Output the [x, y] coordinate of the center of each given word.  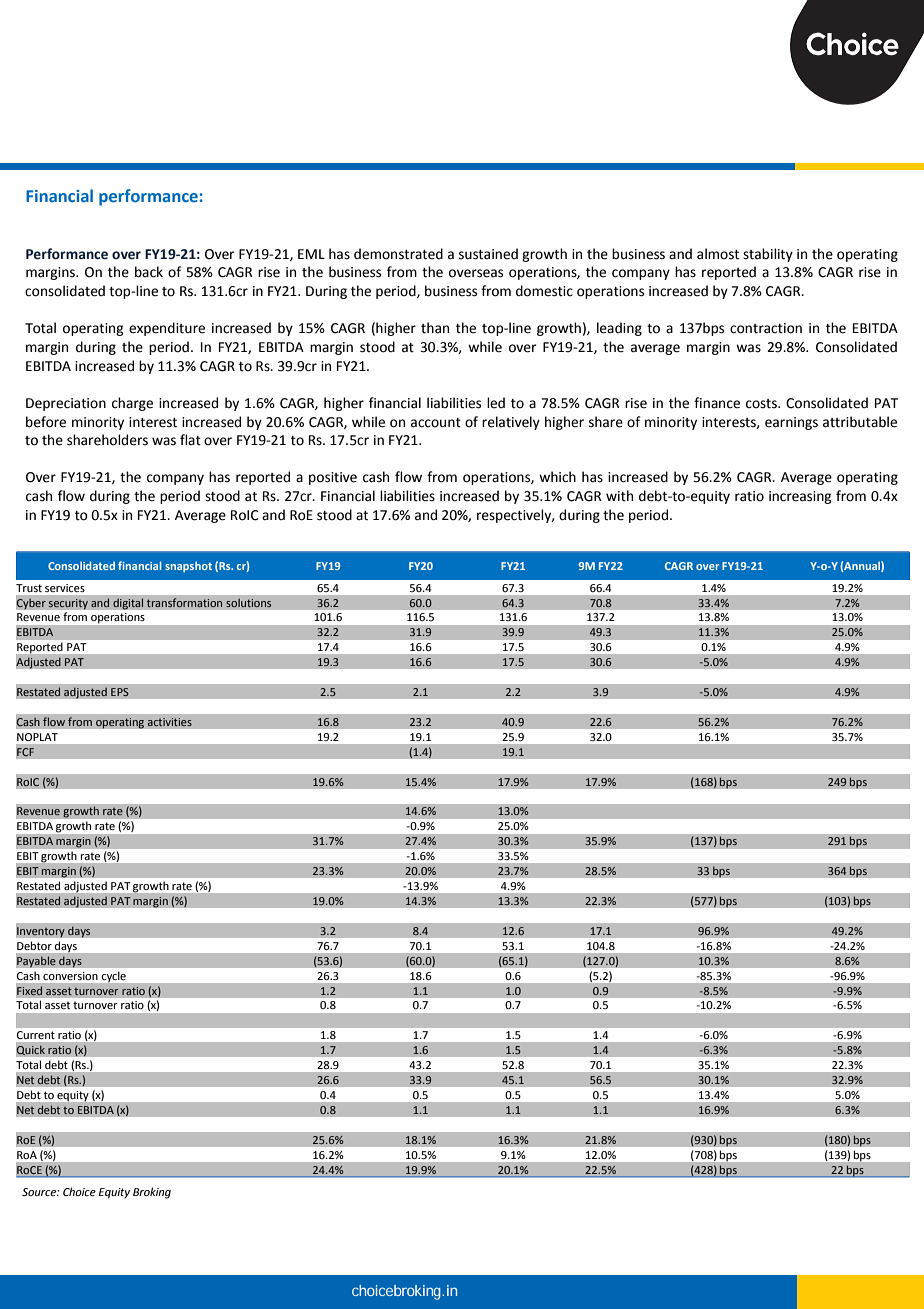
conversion [70, 976]
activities [169, 722]
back [149, 272]
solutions [249, 603]
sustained [488, 254]
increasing [800, 497]
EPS [120, 692]
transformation [184, 603]
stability [768, 255]
